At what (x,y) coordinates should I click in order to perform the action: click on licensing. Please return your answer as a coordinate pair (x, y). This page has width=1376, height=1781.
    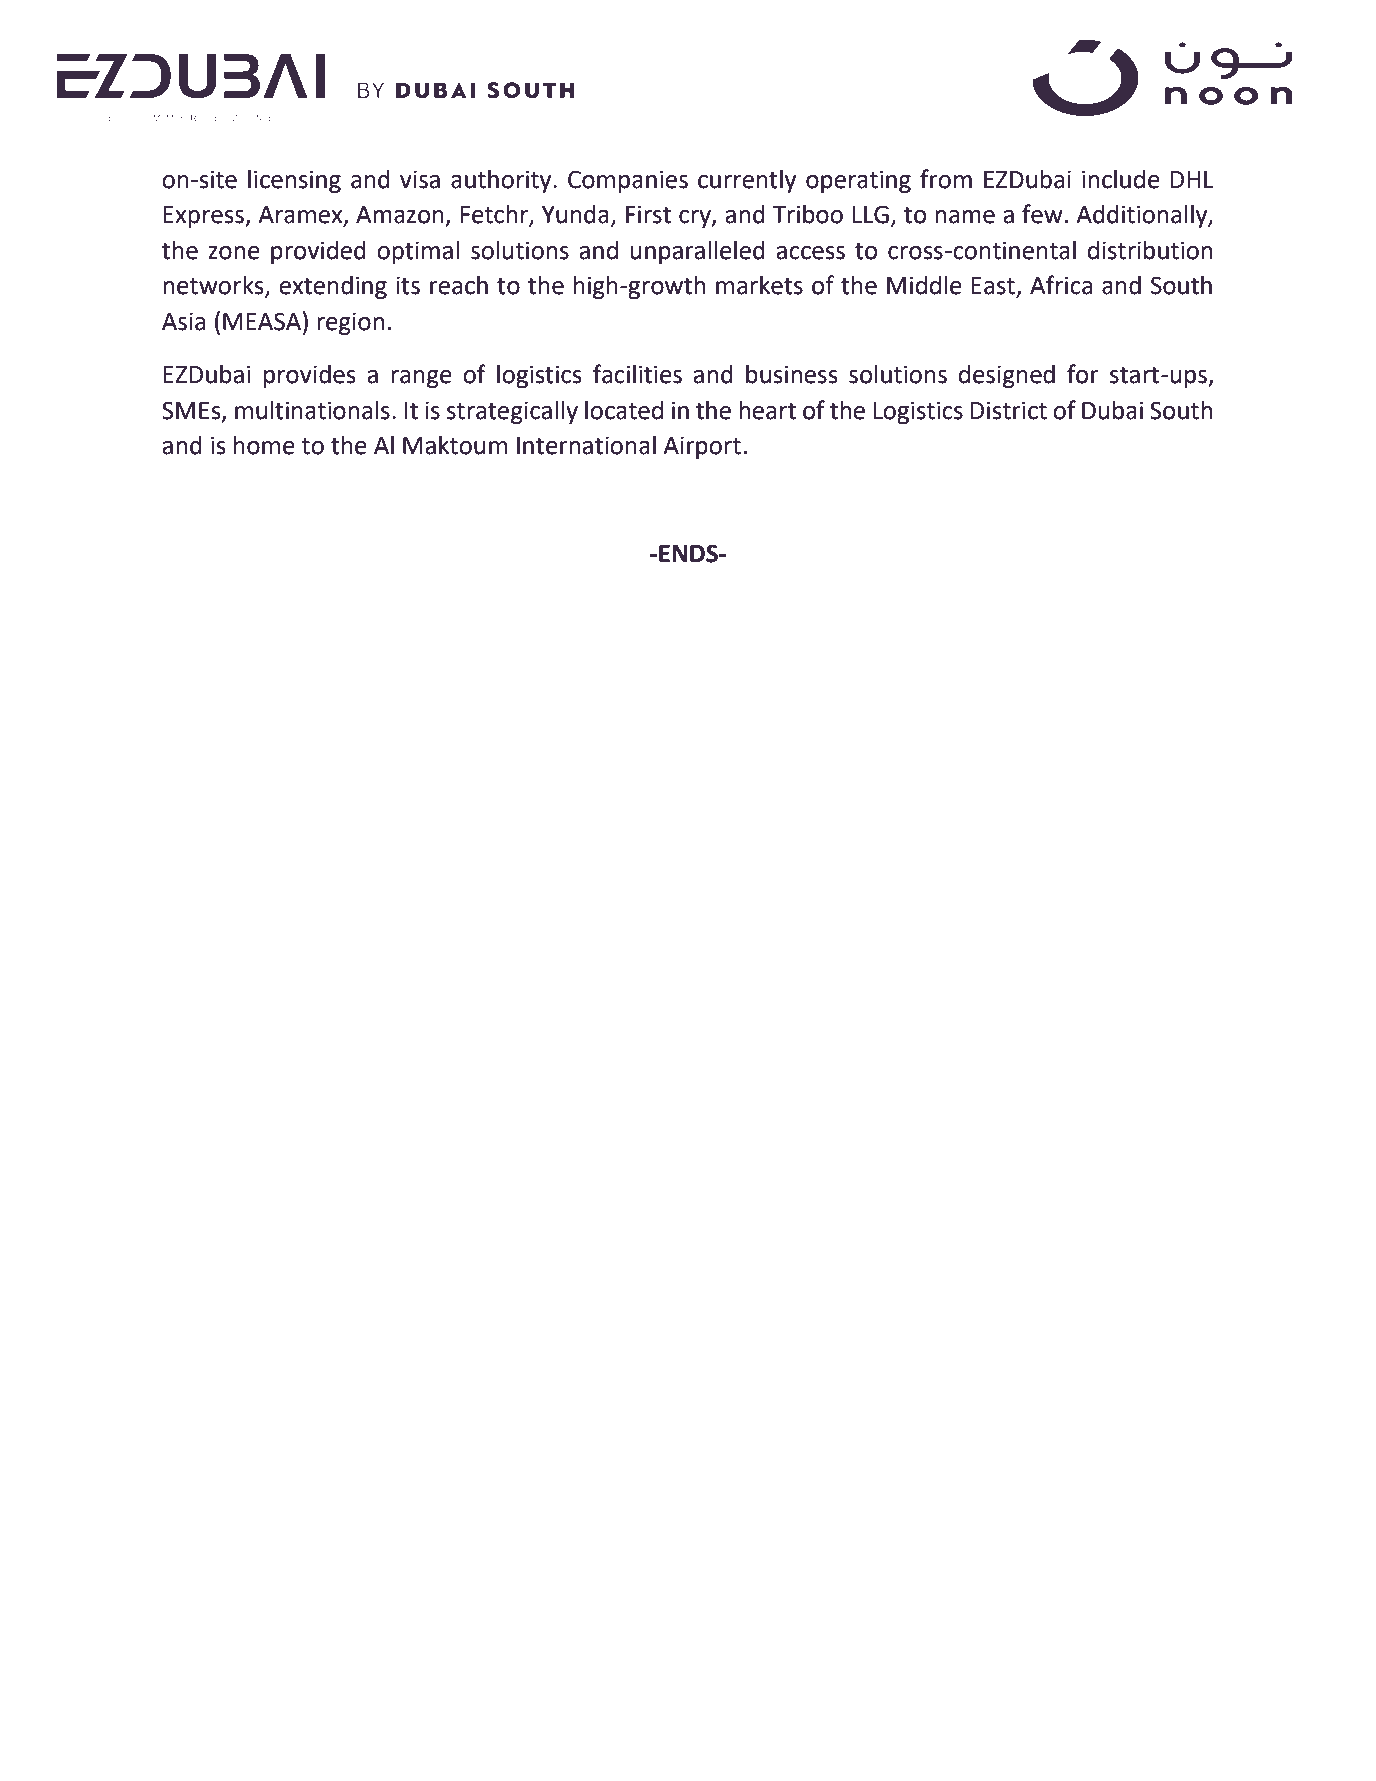
    Looking at the image, I should click on (294, 181).
